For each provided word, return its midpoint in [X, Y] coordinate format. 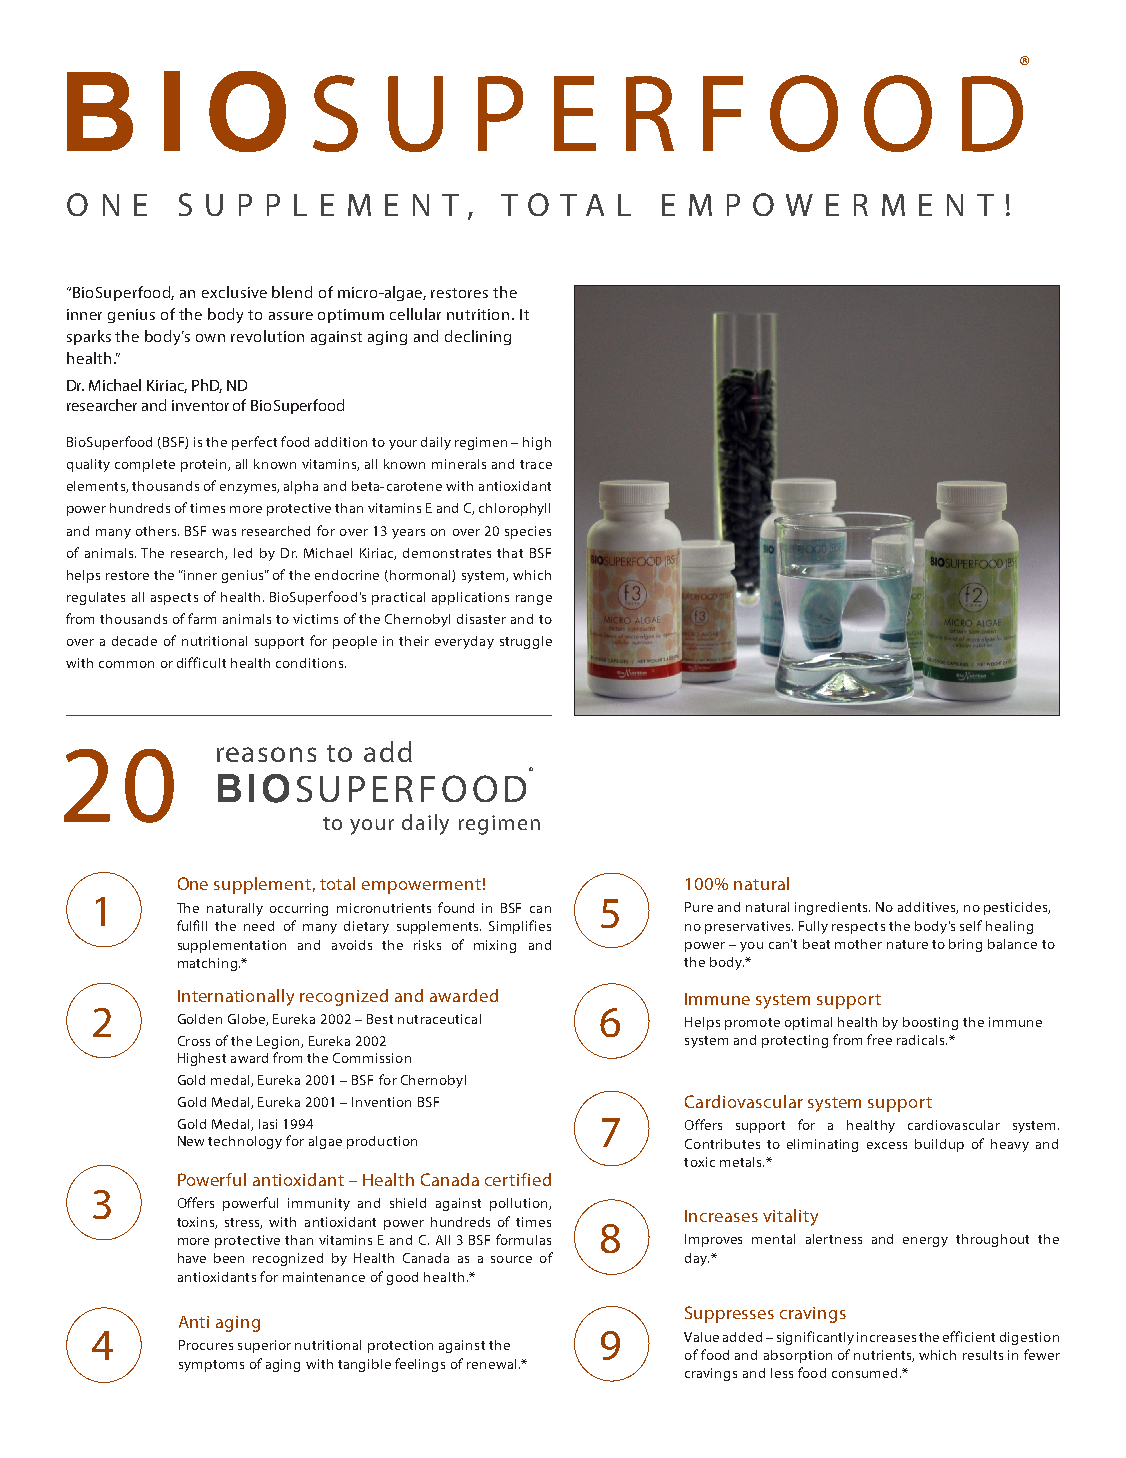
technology [245, 1142]
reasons [266, 754]
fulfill [192, 925]
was [224, 532]
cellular [415, 314]
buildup [939, 1145]
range [534, 600]
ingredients [832, 908]
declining [478, 337]
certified [518, 1179]
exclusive [234, 292]
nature [907, 944]
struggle [526, 642]
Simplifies [520, 927]
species [528, 532]
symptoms [211, 1366]
